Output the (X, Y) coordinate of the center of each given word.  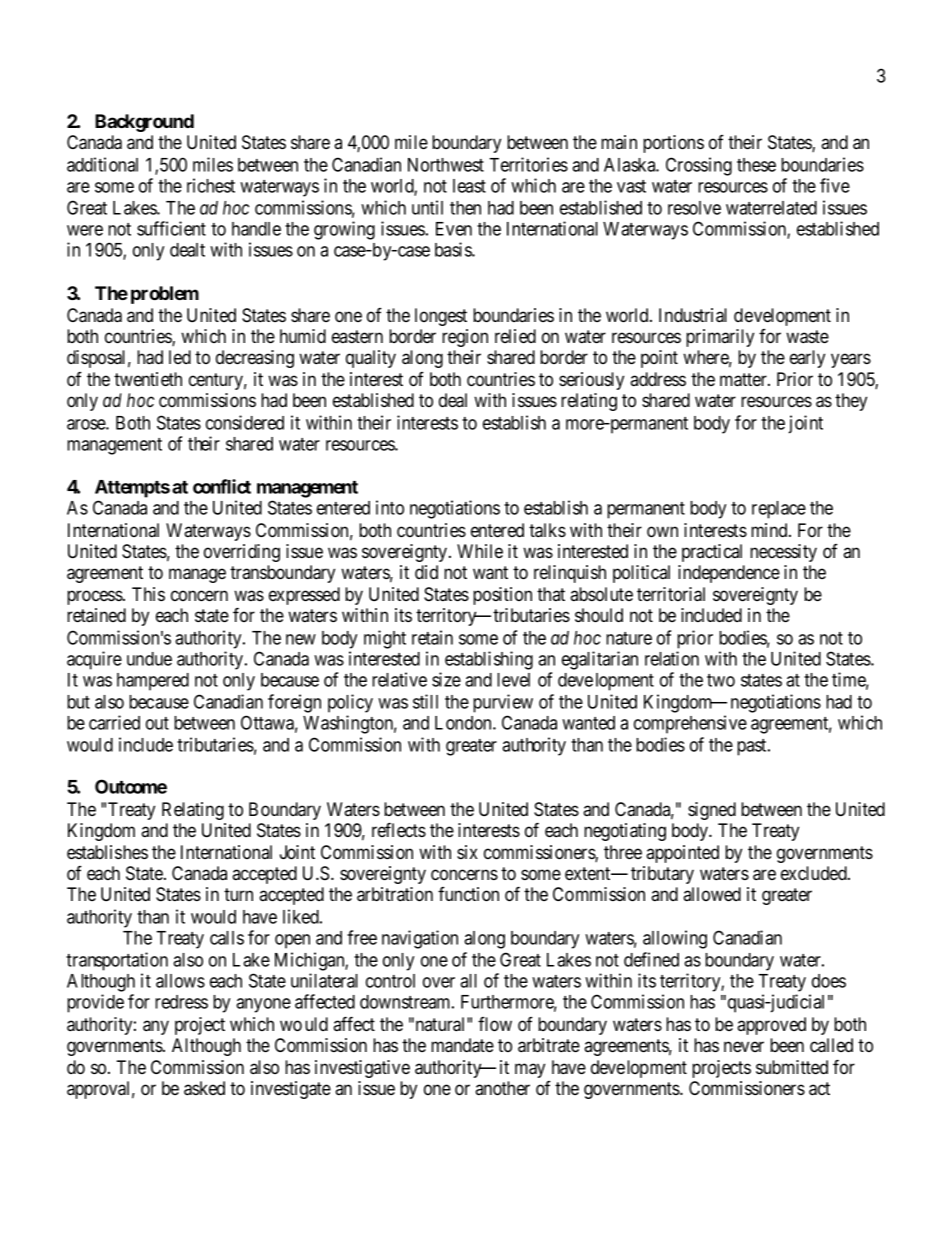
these (756, 165)
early (807, 359)
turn (238, 894)
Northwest (446, 165)
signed (712, 811)
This (148, 594)
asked (204, 1088)
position (502, 596)
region (465, 338)
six (467, 852)
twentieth (148, 379)
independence (729, 574)
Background (144, 123)
